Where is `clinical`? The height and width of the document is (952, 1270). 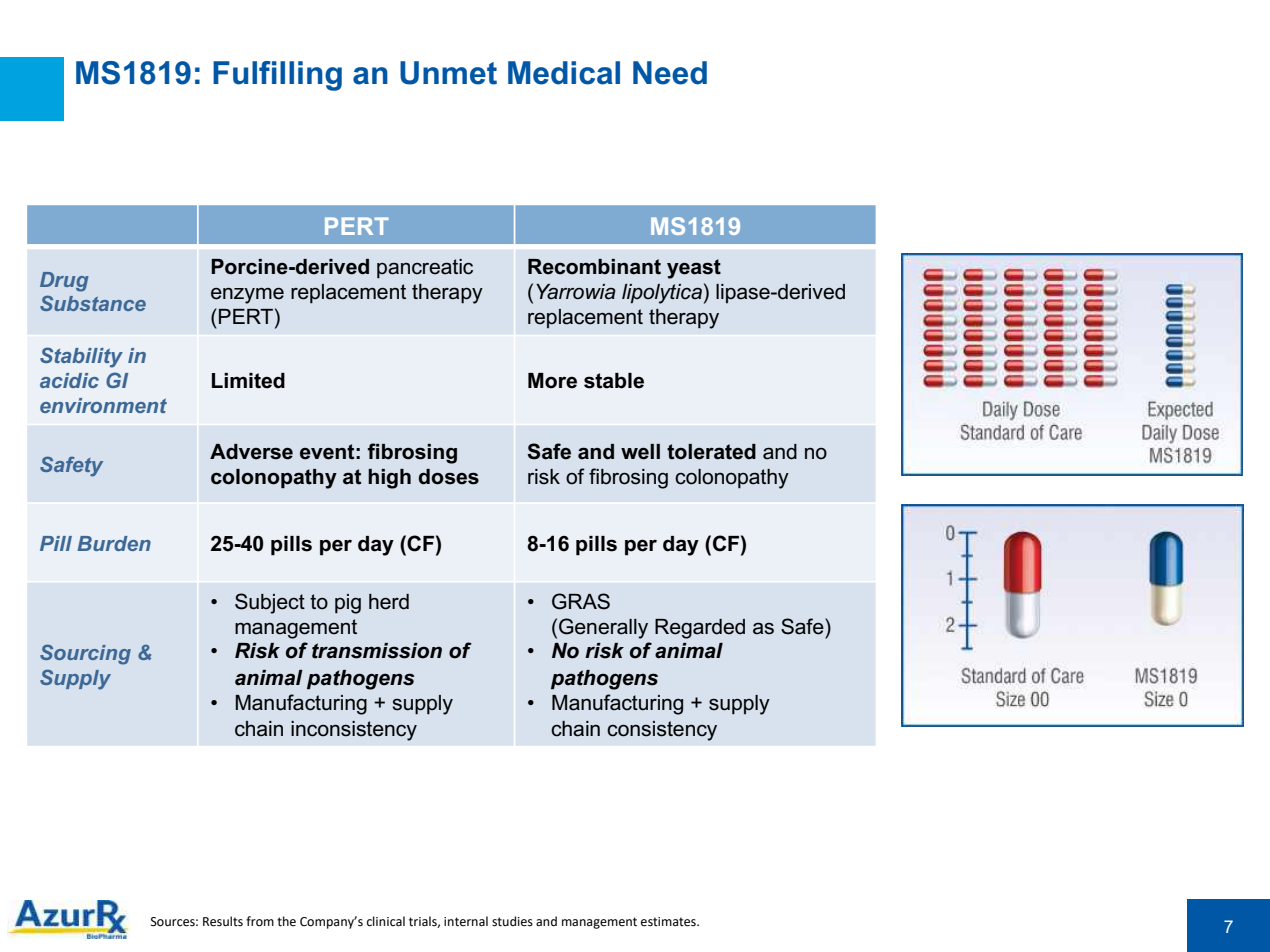
clinical is located at coordinates (386, 921).
